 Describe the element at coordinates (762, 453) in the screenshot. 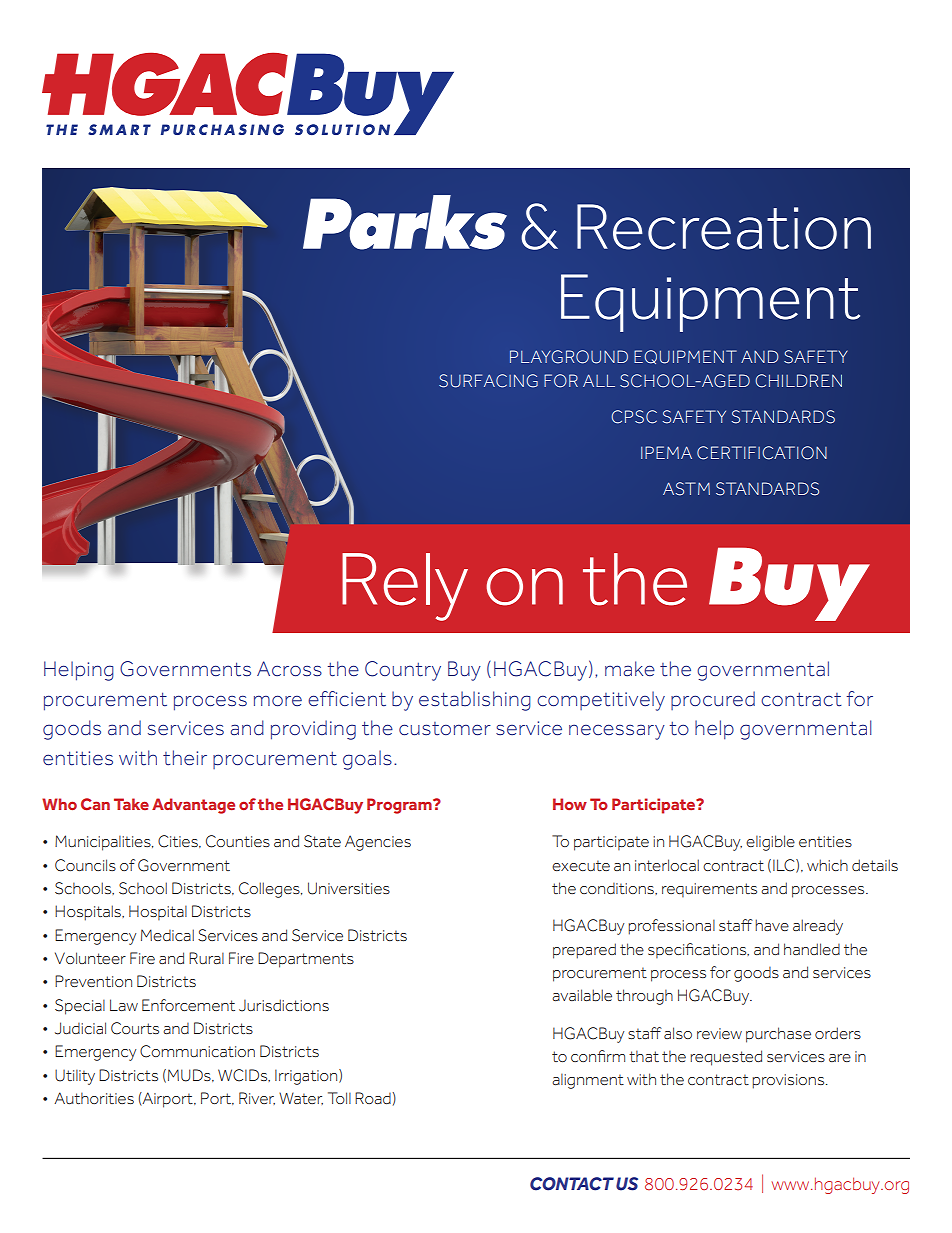

I see `CERTIFICATION` at that location.
